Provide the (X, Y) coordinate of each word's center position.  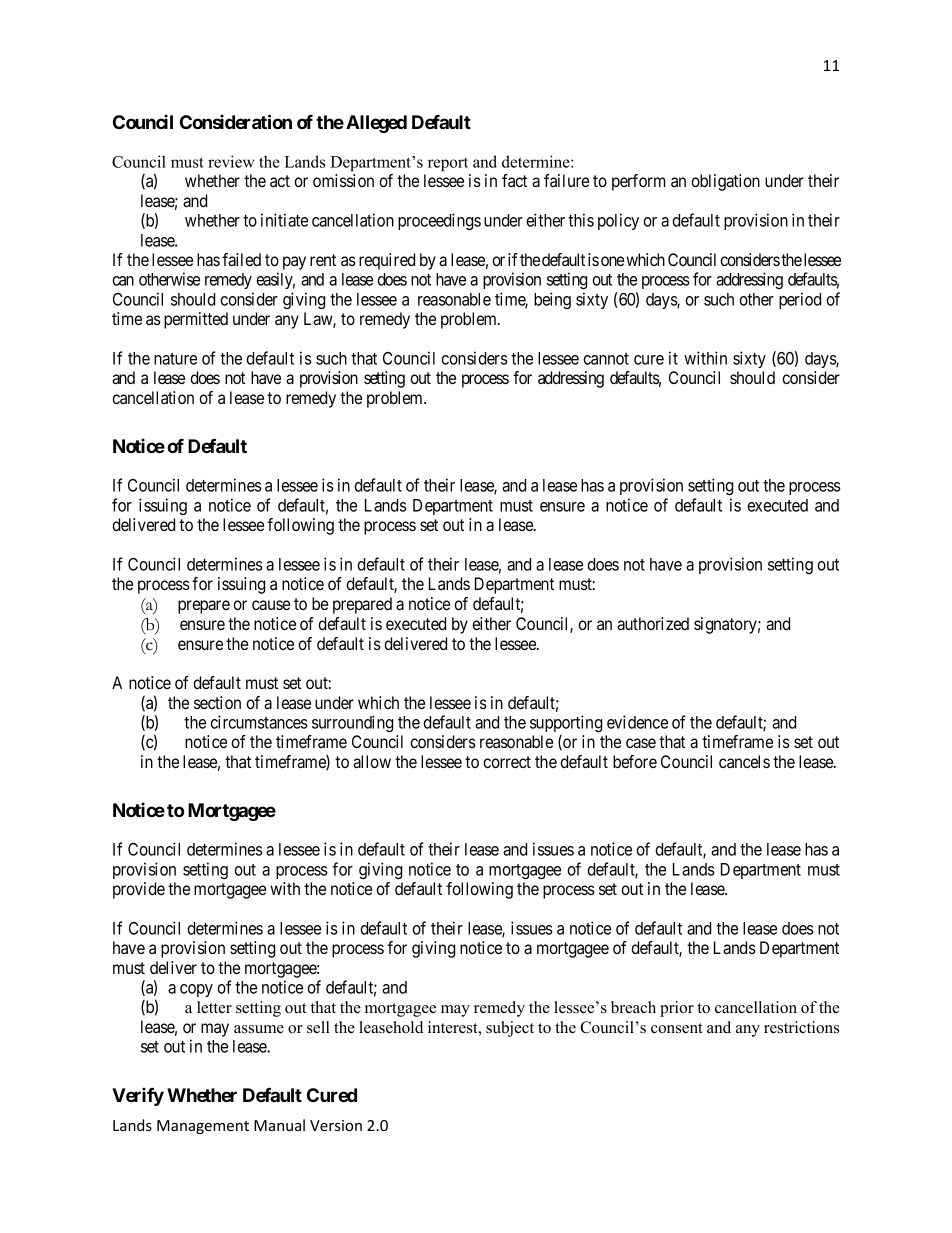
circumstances (259, 722)
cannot (606, 359)
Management (203, 1127)
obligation (725, 182)
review (231, 161)
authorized (653, 623)
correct (507, 762)
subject (510, 1029)
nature (175, 359)
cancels (744, 761)
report (448, 164)
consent (677, 1028)
